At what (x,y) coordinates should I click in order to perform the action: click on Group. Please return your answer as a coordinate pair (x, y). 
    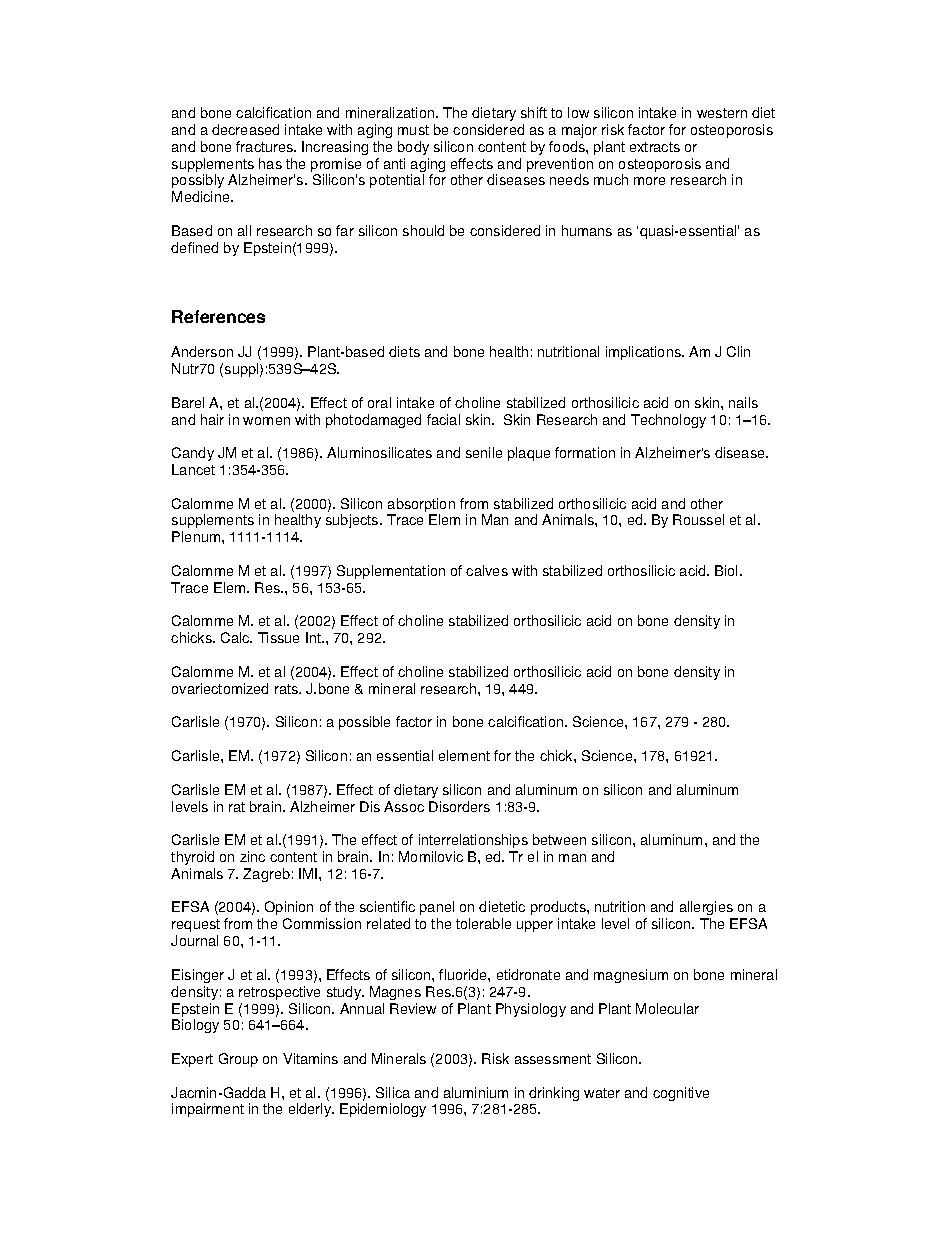
    Looking at the image, I should click on (238, 1060).
